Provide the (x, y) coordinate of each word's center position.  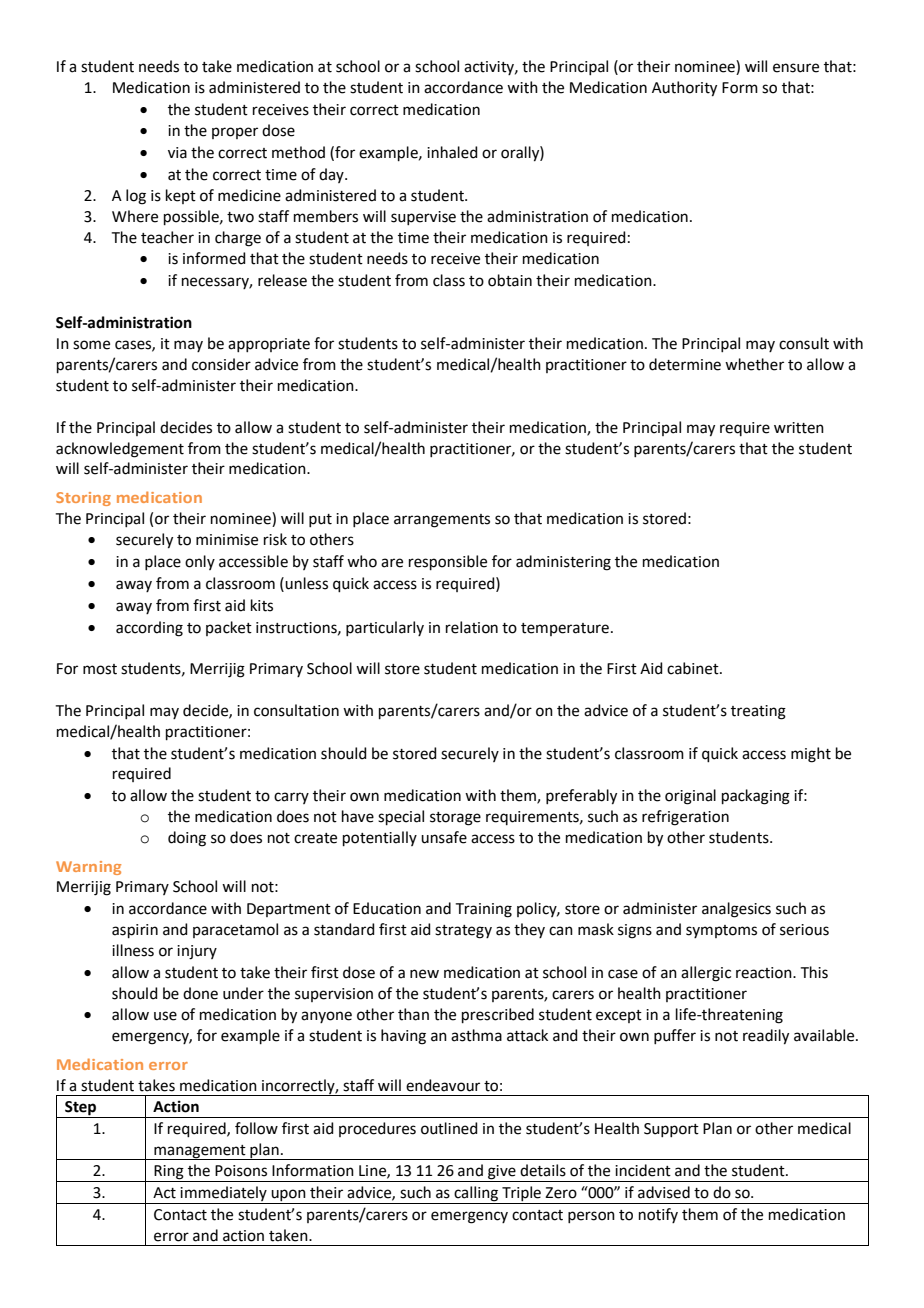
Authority (684, 89)
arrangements (442, 521)
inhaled (452, 152)
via (177, 153)
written (799, 428)
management (200, 1152)
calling (476, 1195)
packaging (756, 797)
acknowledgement (120, 450)
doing (187, 839)
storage (455, 819)
